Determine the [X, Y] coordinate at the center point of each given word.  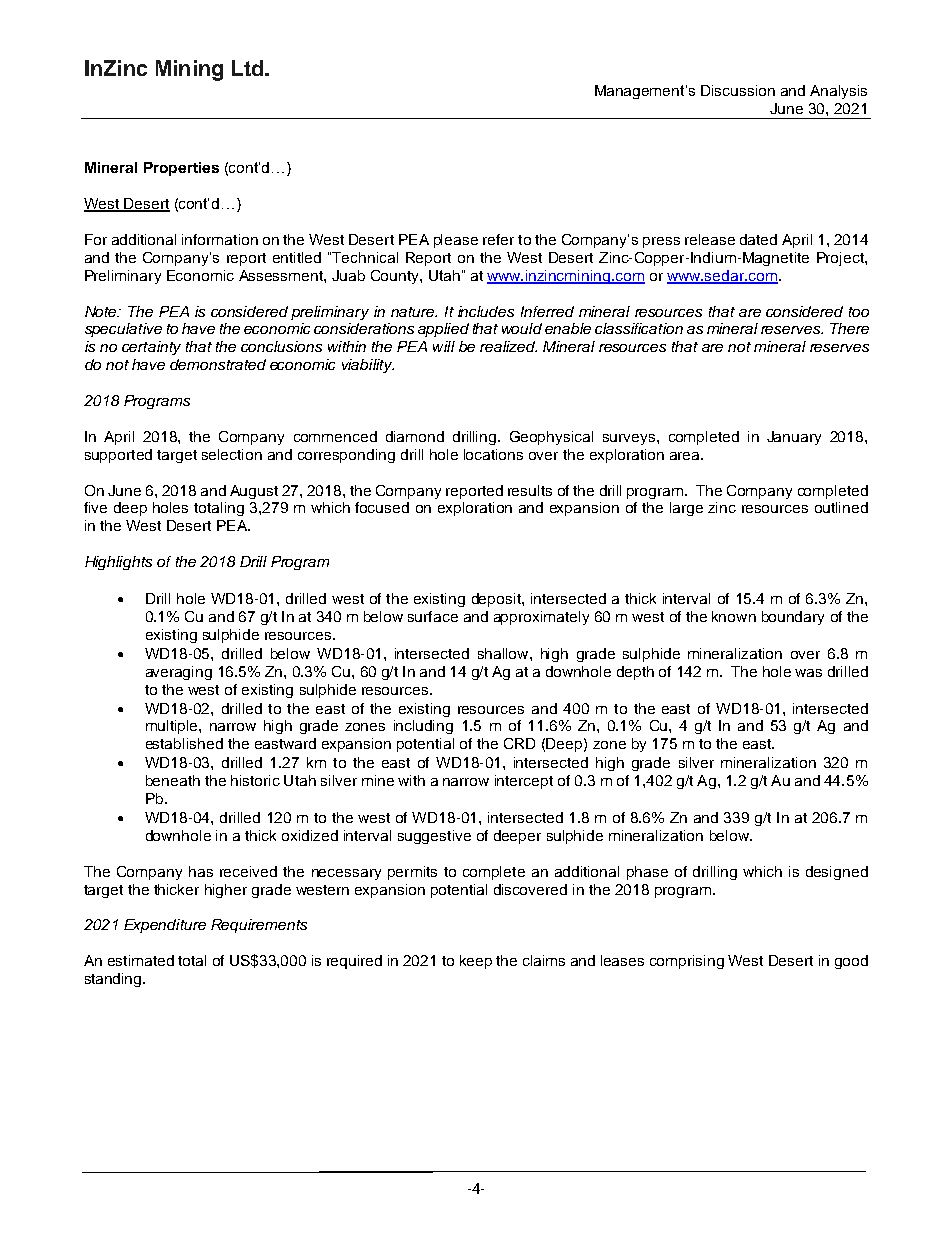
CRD [519, 743]
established [184, 743]
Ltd [247, 68]
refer [498, 239]
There [849, 328]
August [254, 492]
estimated [141, 960]
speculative [123, 330]
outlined [841, 507]
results [530, 490]
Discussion [738, 90]
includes [486, 311]
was [808, 673]
